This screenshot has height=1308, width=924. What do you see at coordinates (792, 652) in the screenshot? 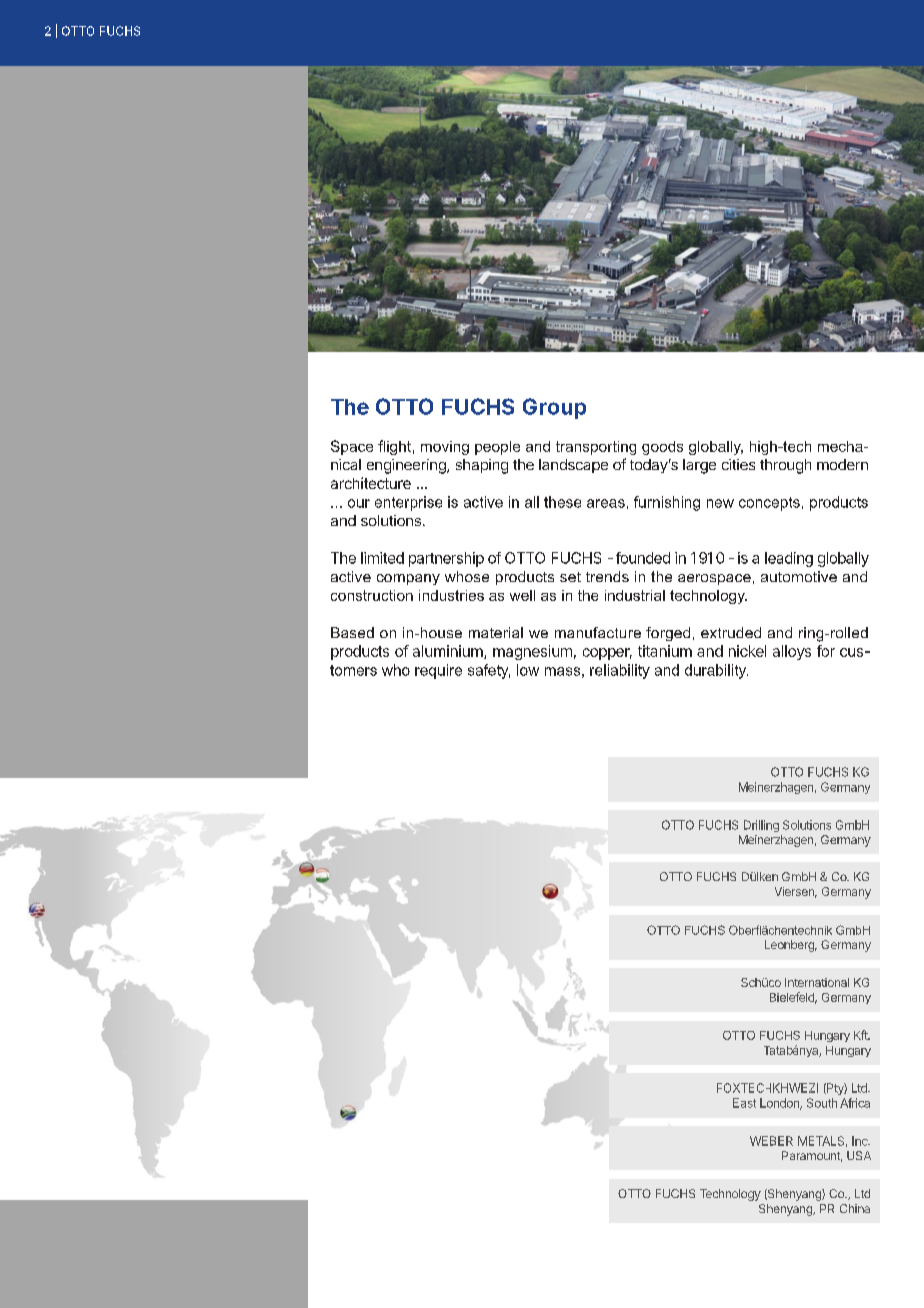
I see `alloys` at bounding box center [792, 652].
